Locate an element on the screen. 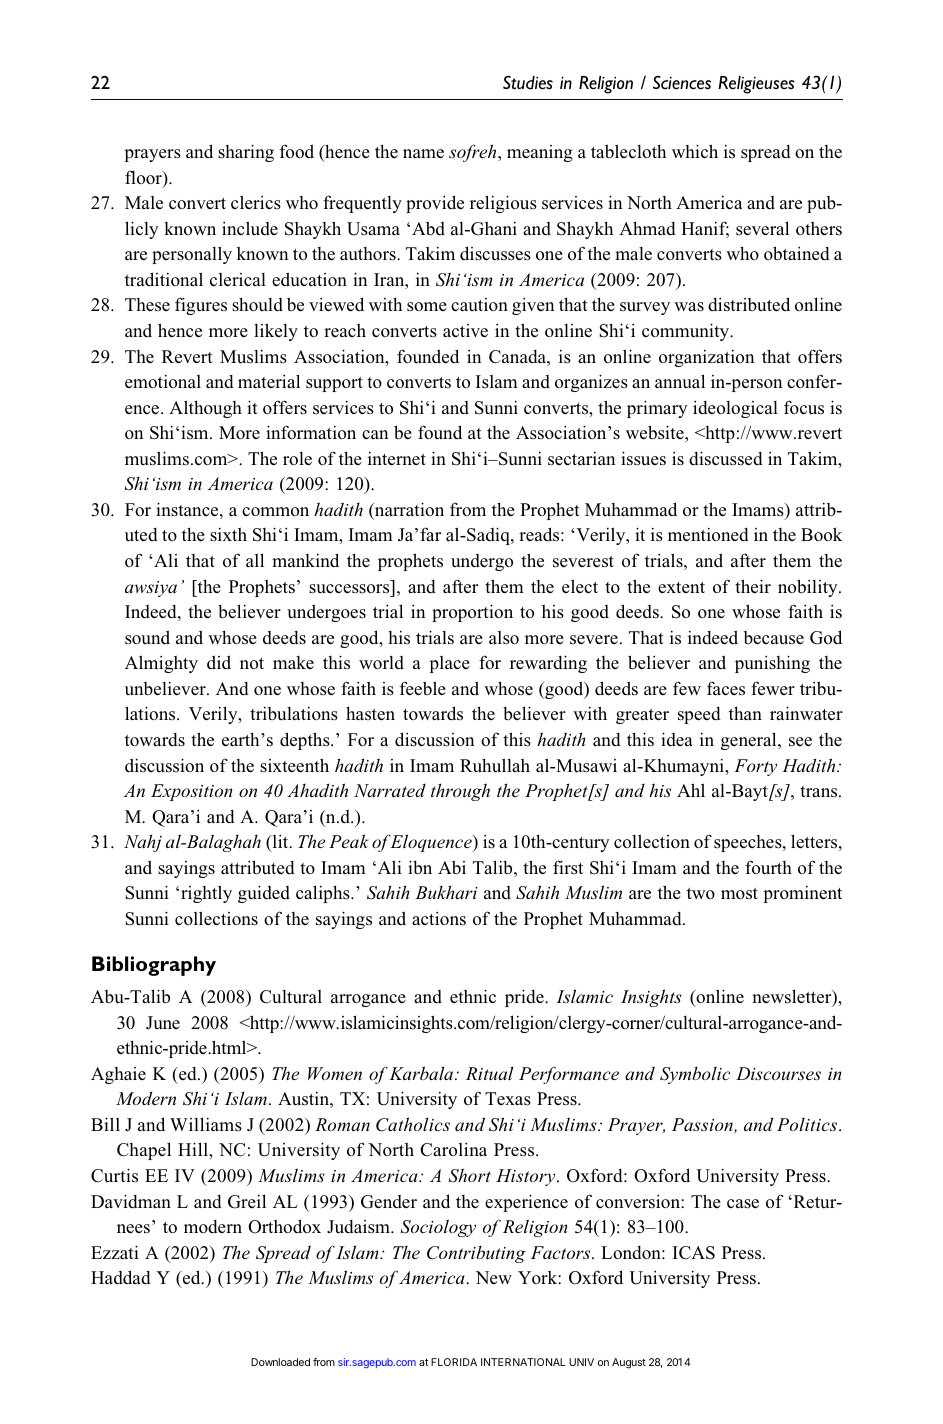 Image resolution: width=943 pixels, height=1424 pixels. internet is located at coordinates (397, 459).
